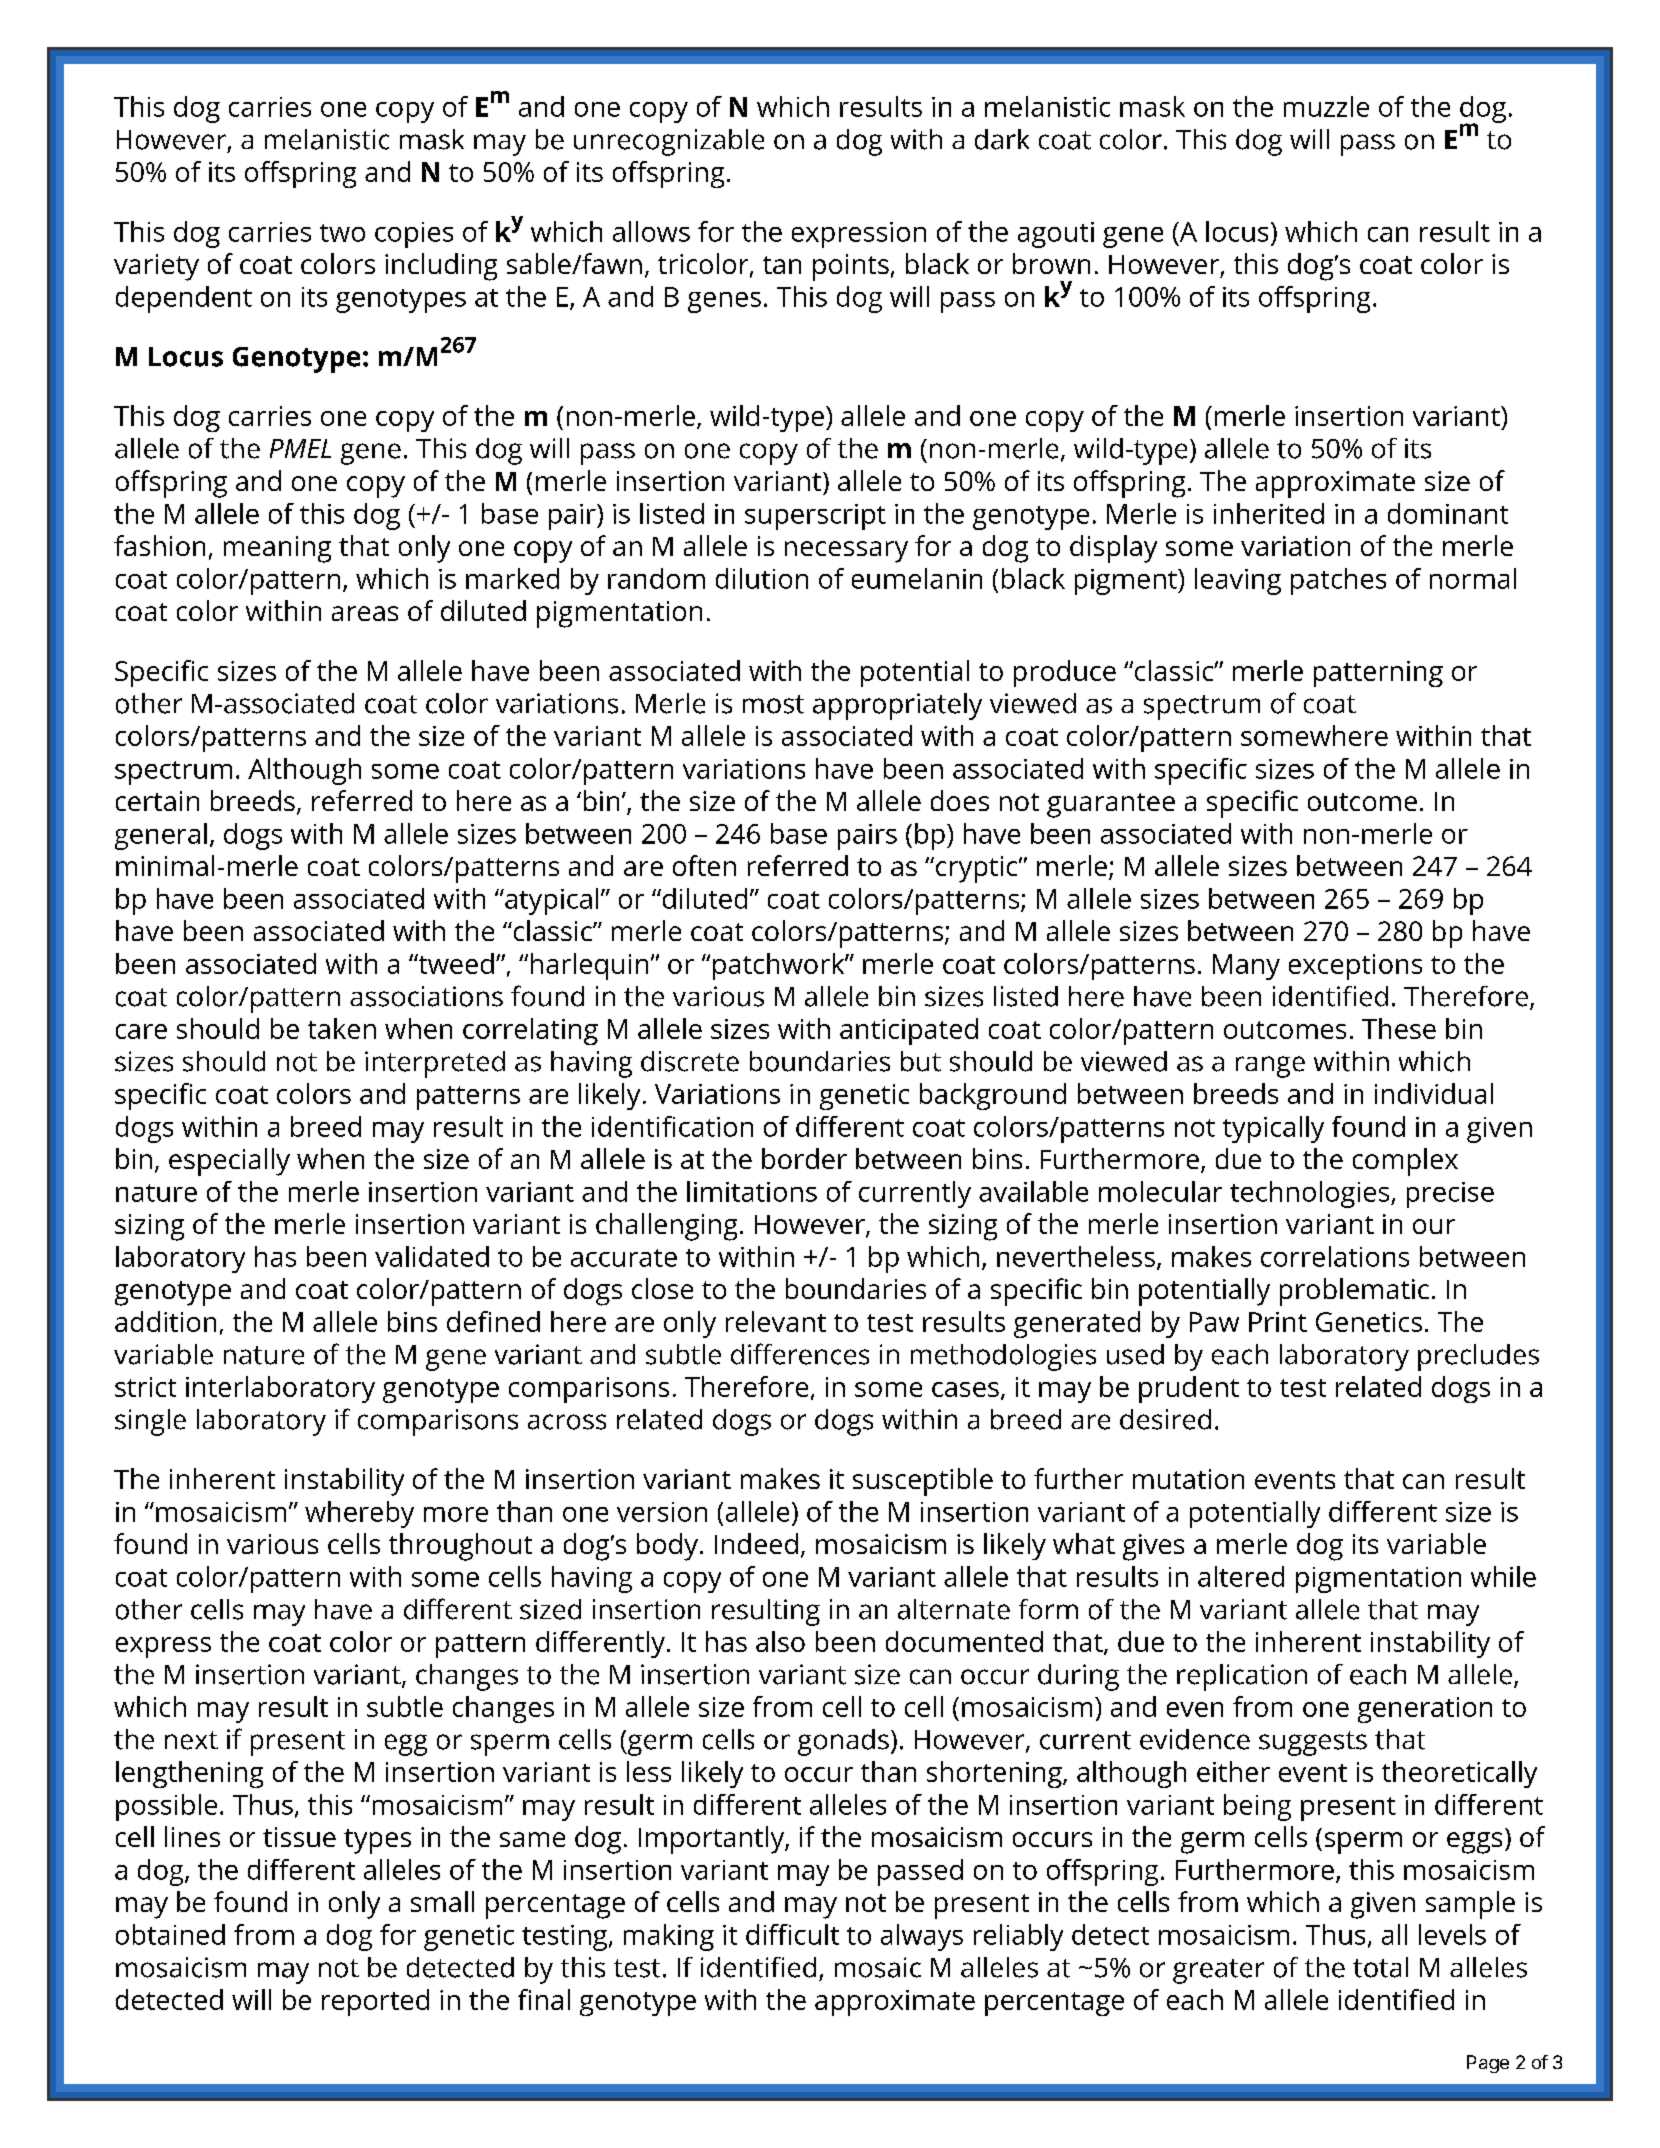  Describe the element at coordinates (851, 267) in the document. I see `points` at that location.
